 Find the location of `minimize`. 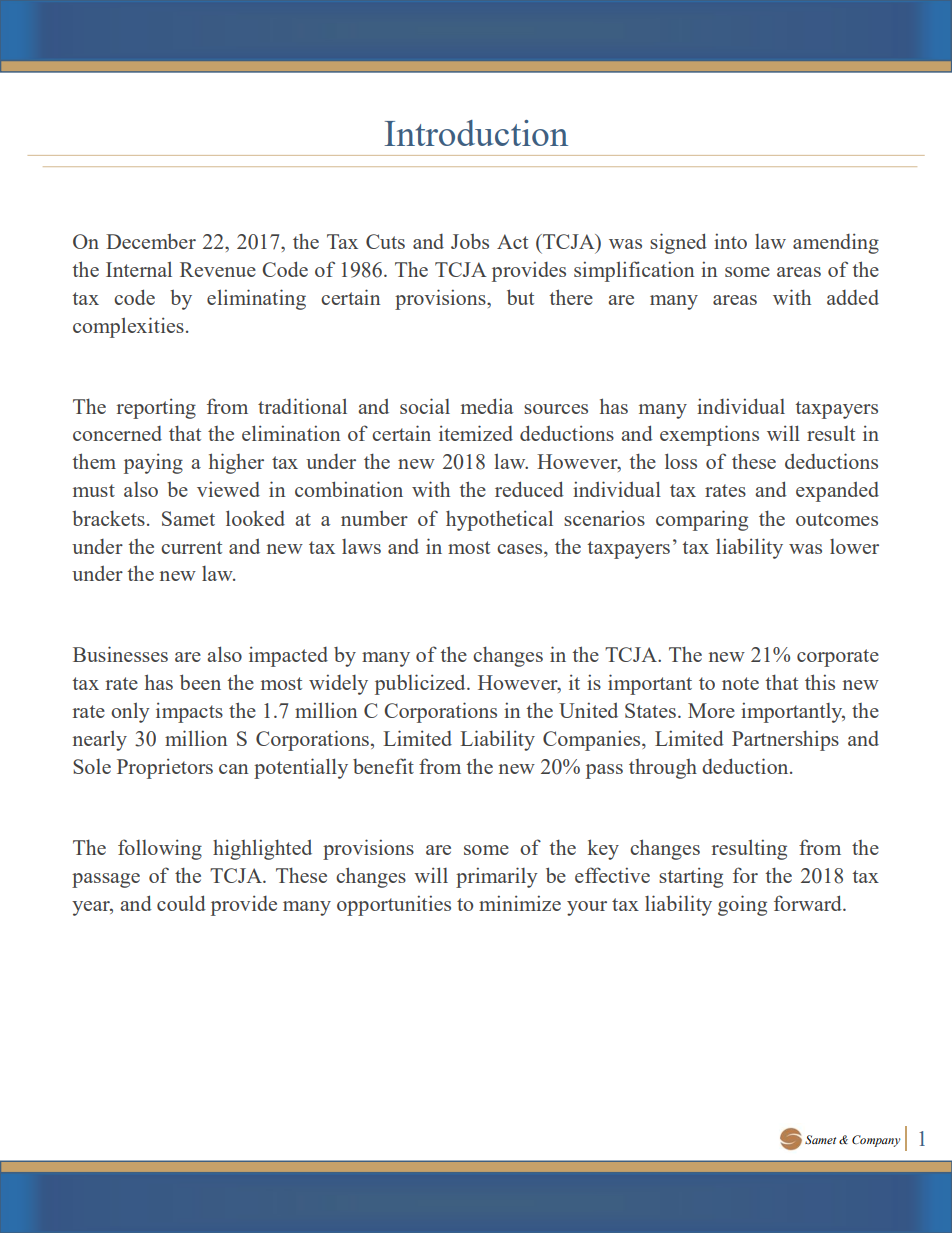

minimize is located at coordinates (520, 903).
